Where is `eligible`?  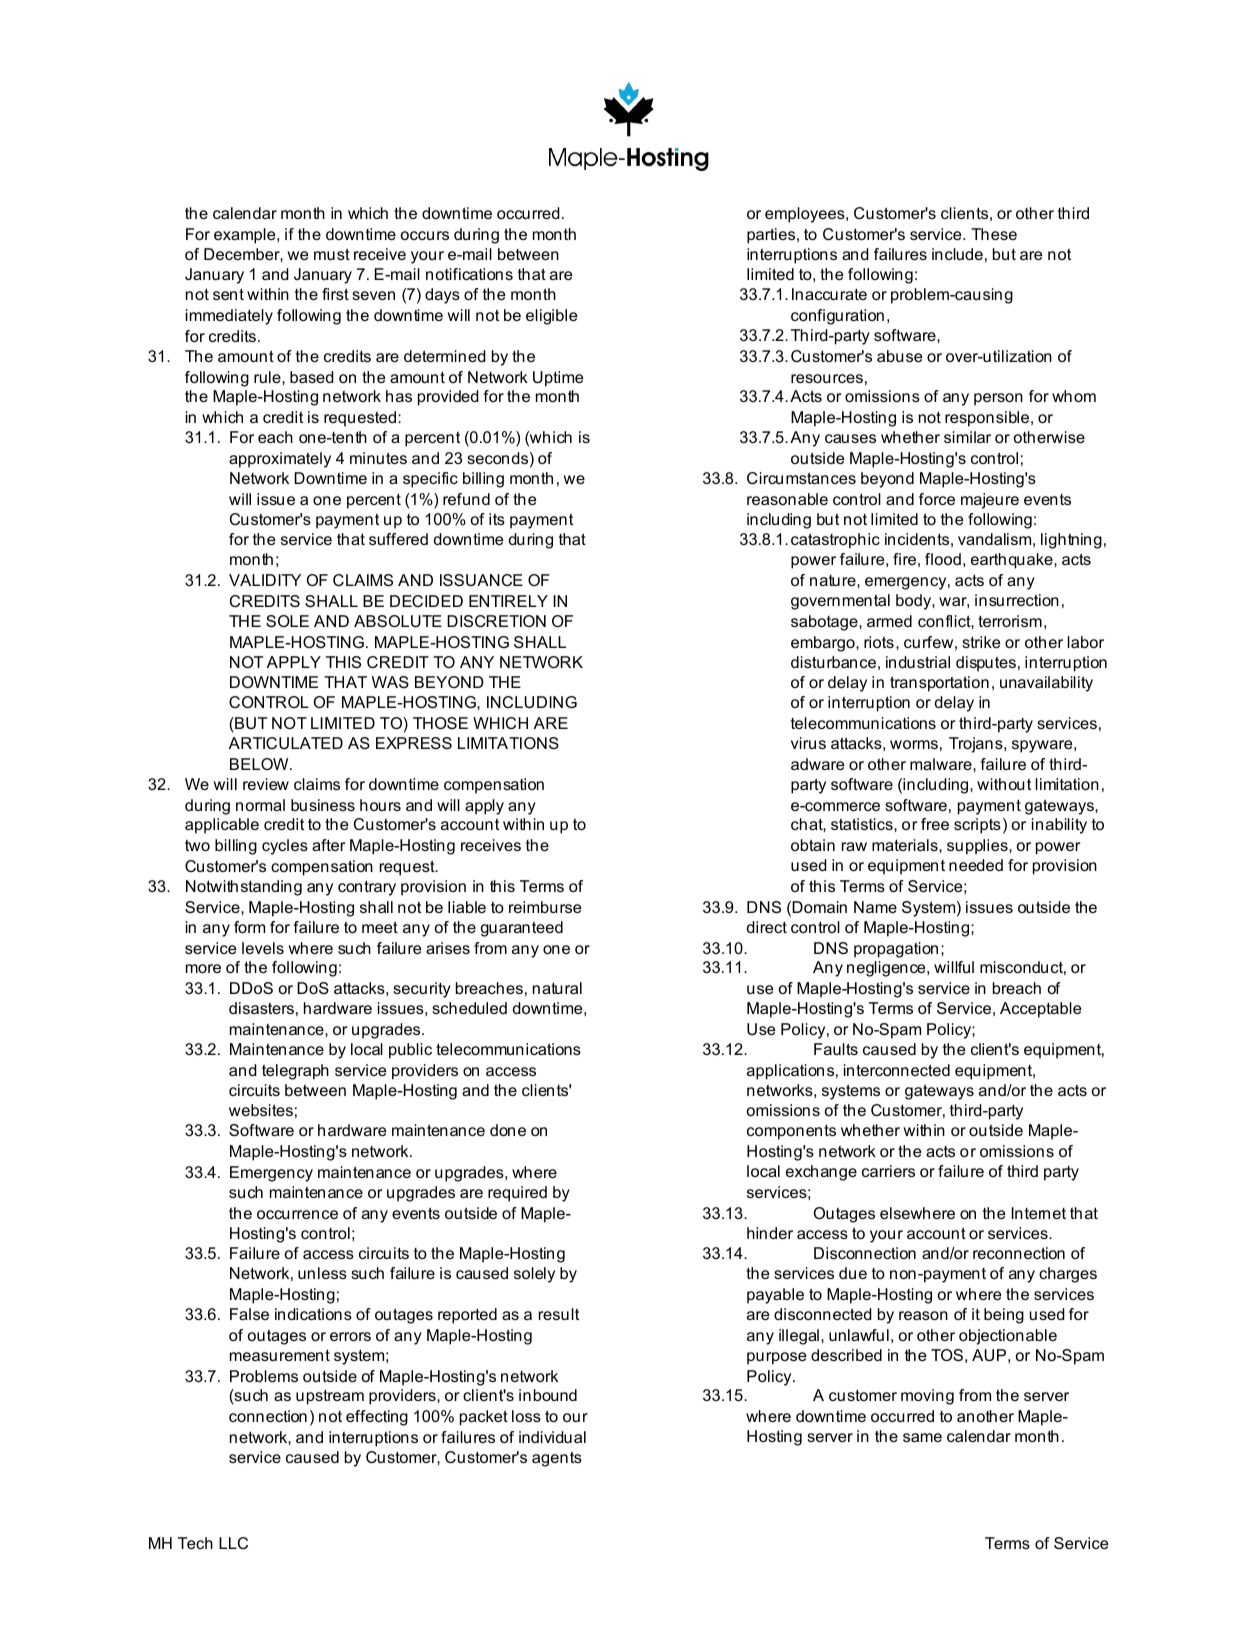
eligible is located at coordinates (551, 317).
